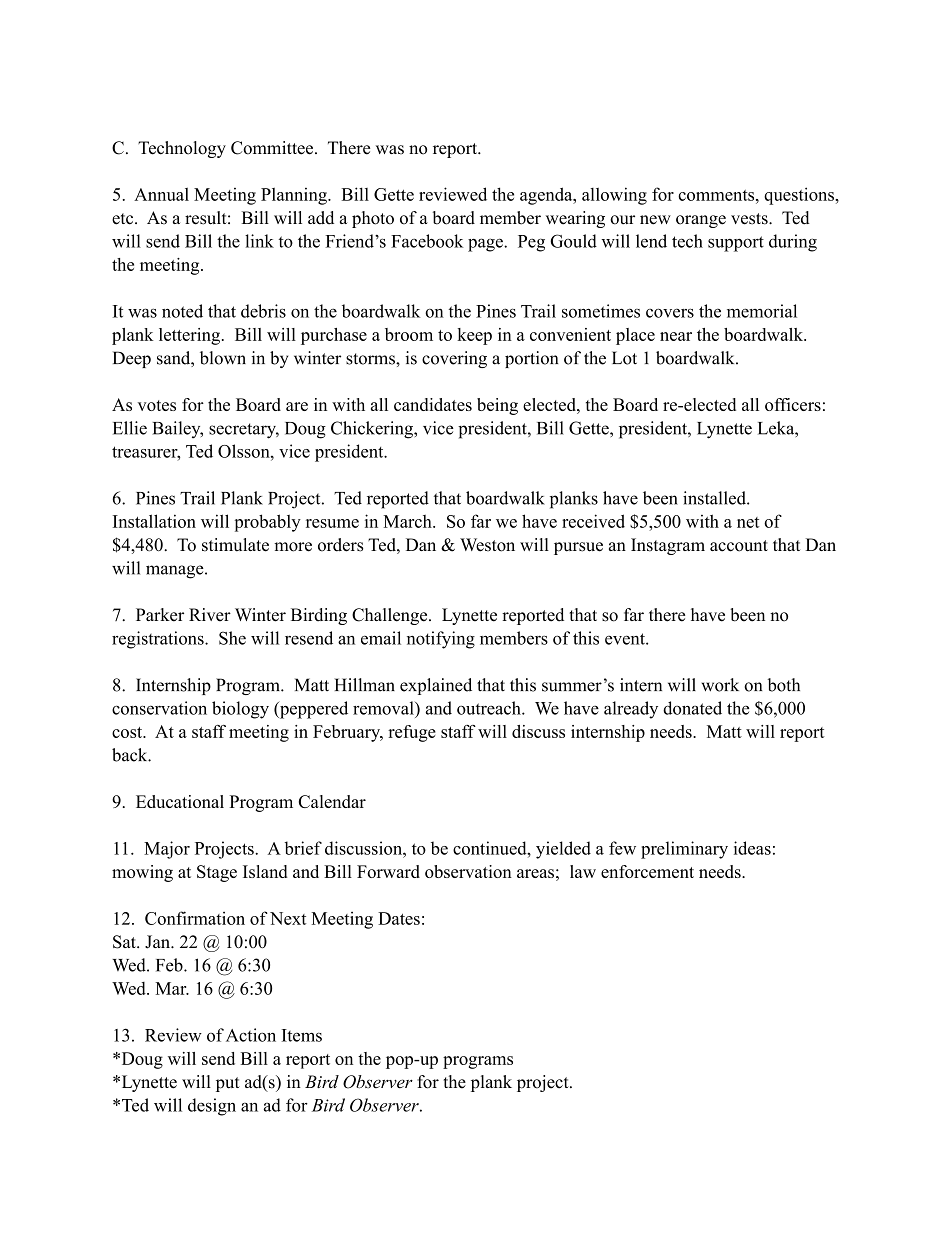  Describe the element at coordinates (210, 615) in the screenshot. I see `River` at that location.
